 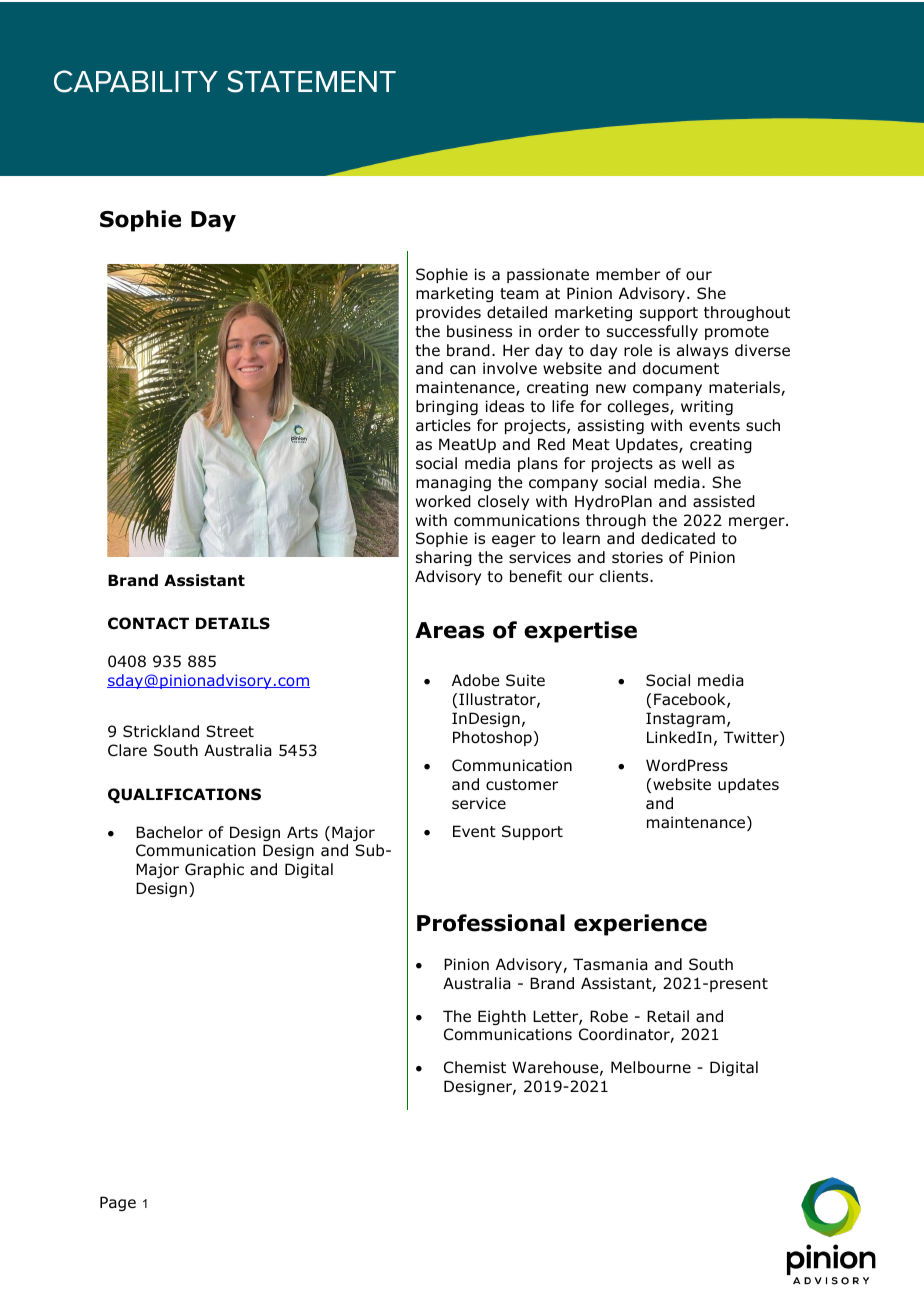 What do you see at coordinates (492, 738) in the document?
I see `Photoshop` at bounding box center [492, 738].
